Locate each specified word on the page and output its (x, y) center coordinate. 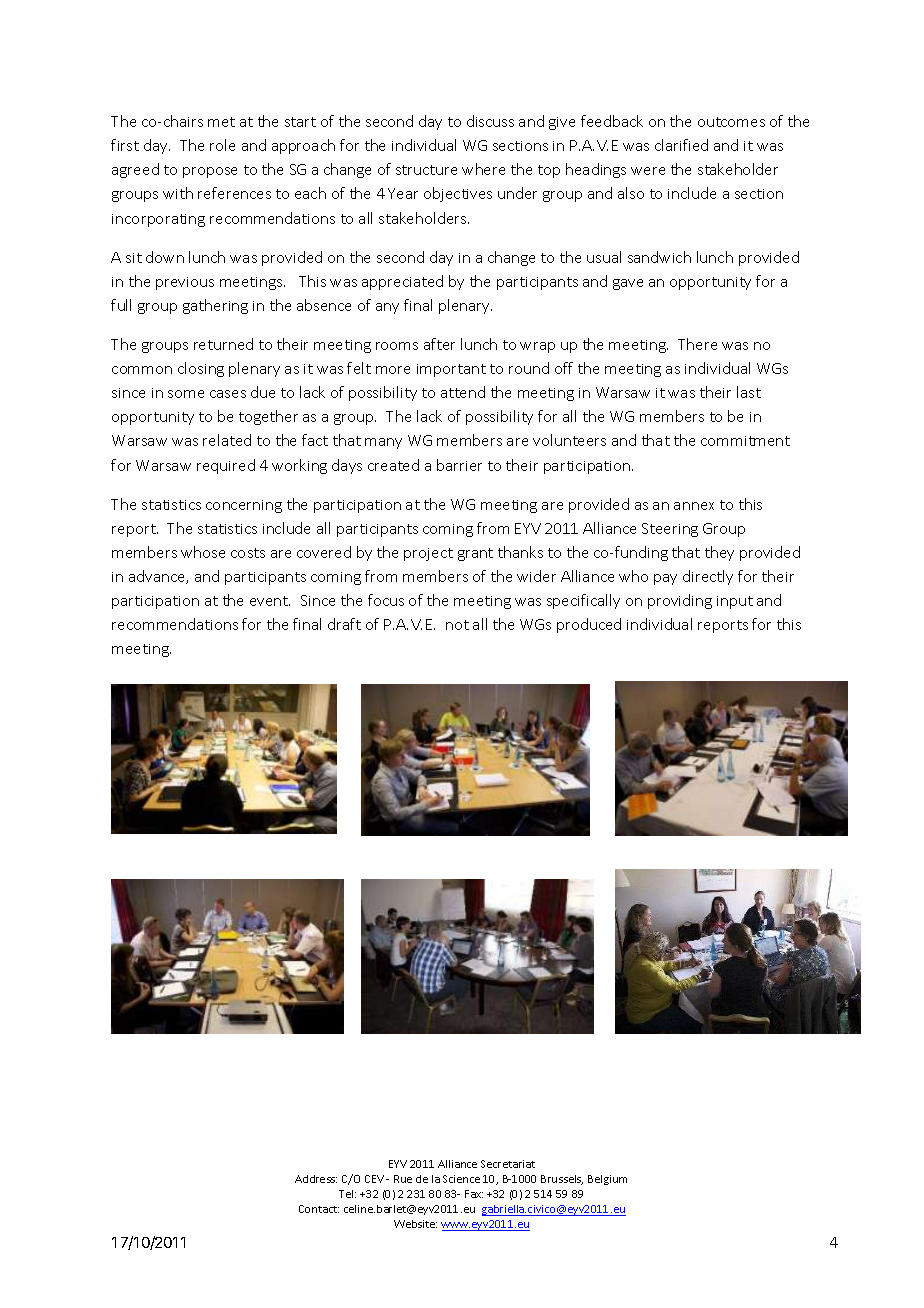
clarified (681, 145)
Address (316, 1179)
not (457, 625)
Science (461, 1179)
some (186, 394)
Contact (319, 1209)
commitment (745, 441)
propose (210, 172)
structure (426, 170)
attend (463, 392)
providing (680, 601)
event (270, 601)
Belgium (607, 1180)
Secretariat (508, 1164)
